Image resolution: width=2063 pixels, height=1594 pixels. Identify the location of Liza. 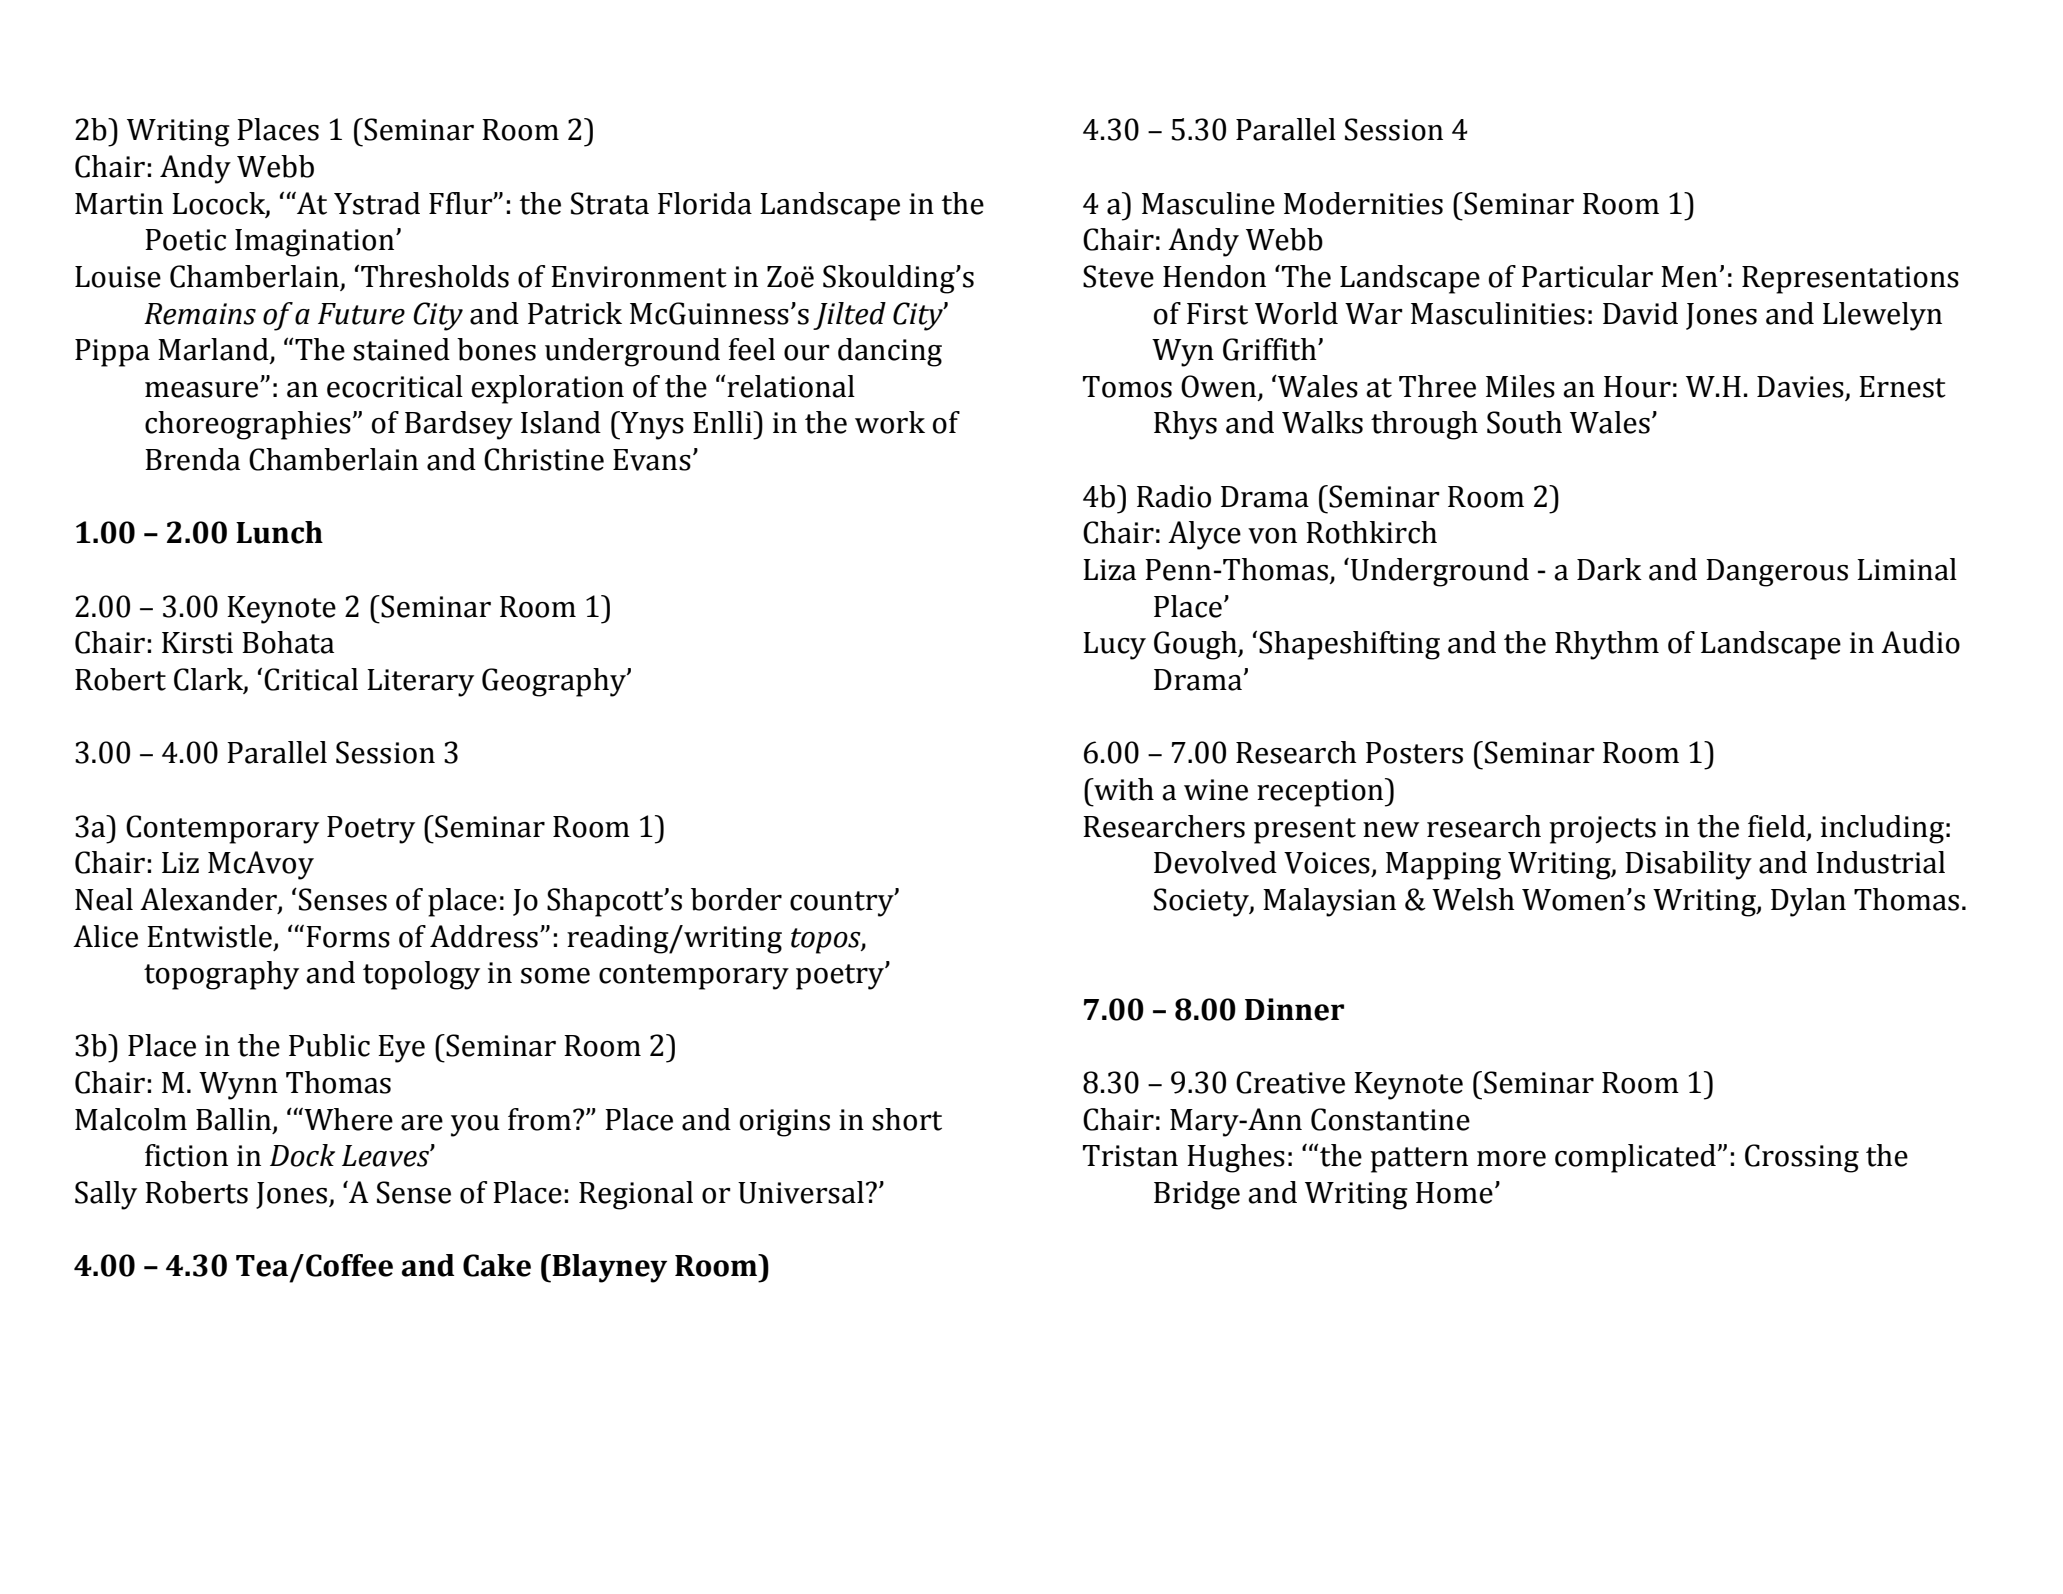
(1109, 570).
